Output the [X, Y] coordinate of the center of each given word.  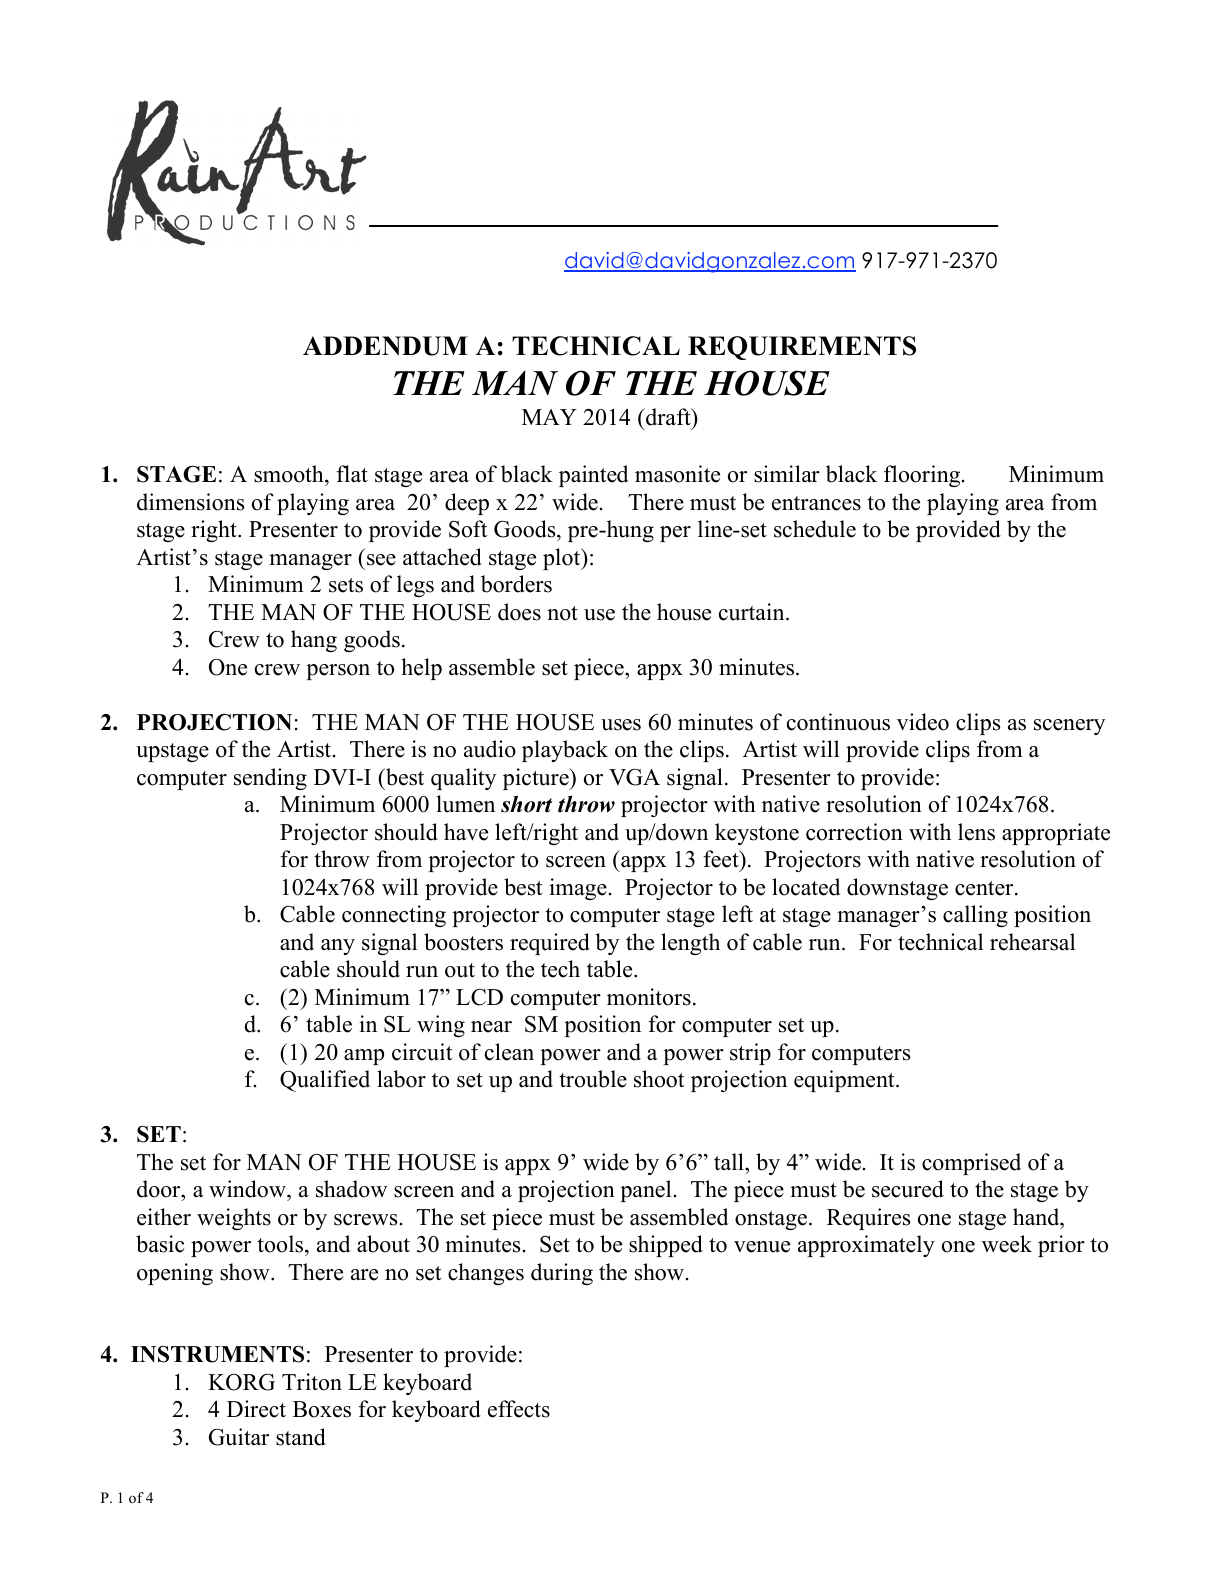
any [338, 947]
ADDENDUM [385, 346]
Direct [256, 1409]
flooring [923, 476]
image [578, 889]
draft [668, 417]
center [985, 888]
